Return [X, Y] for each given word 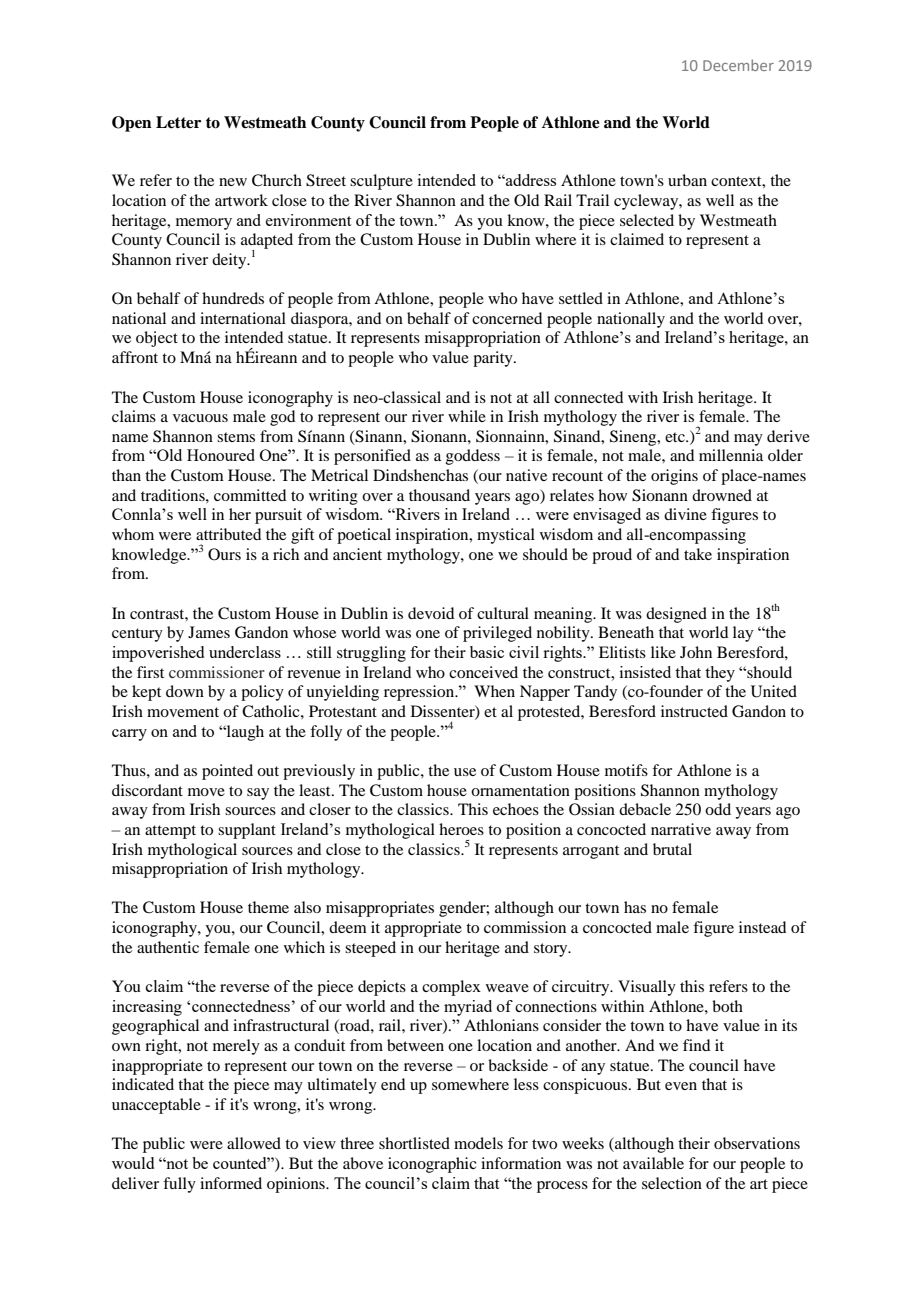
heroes [461, 829]
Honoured [221, 455]
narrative [681, 829]
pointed [227, 772]
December [738, 65]
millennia [731, 455]
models [478, 1143]
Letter [178, 122]
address [530, 180]
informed [231, 1183]
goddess [473, 457]
